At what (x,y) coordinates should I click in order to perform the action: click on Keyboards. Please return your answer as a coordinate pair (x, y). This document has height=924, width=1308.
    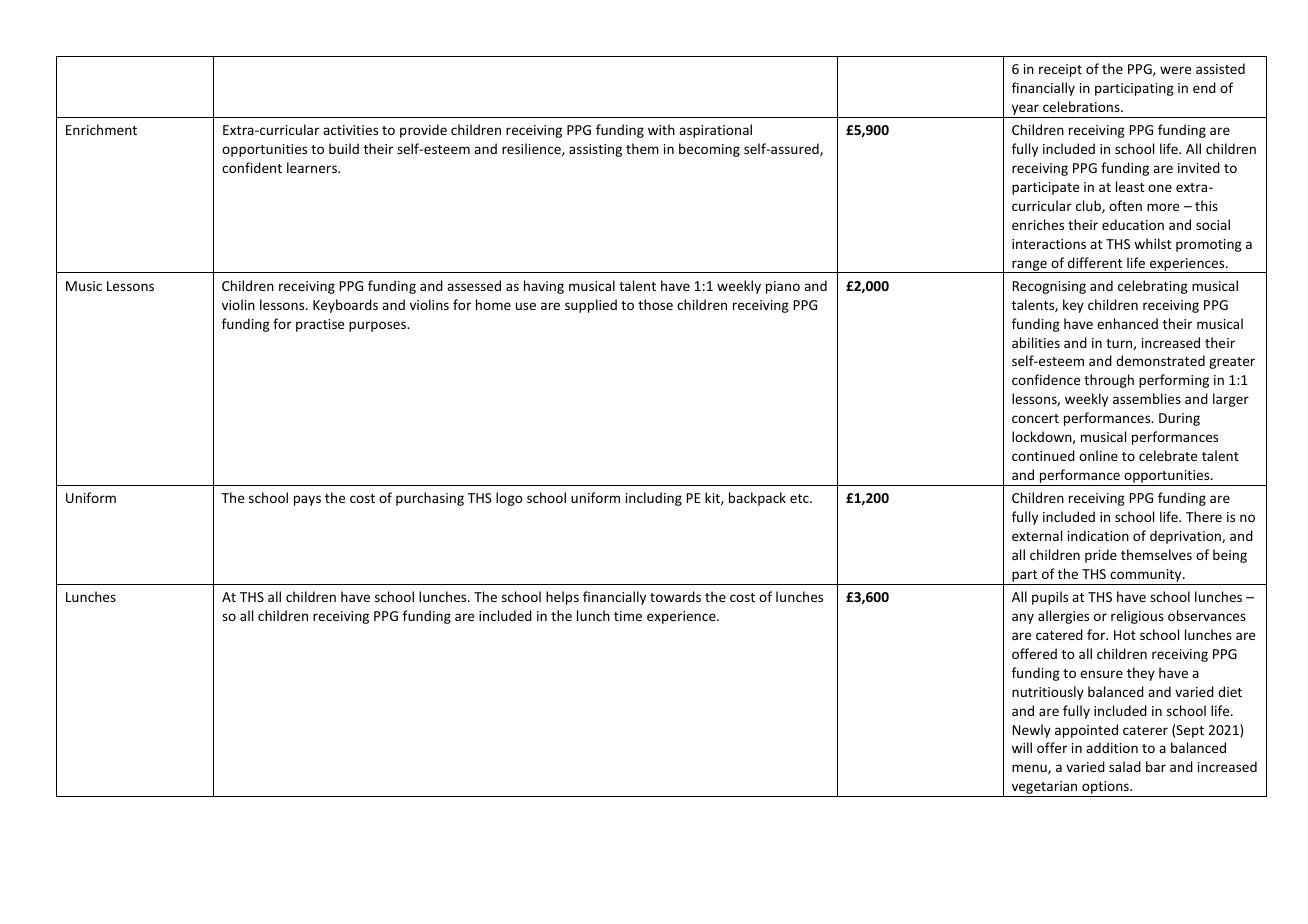
    Looking at the image, I should click on (345, 306).
